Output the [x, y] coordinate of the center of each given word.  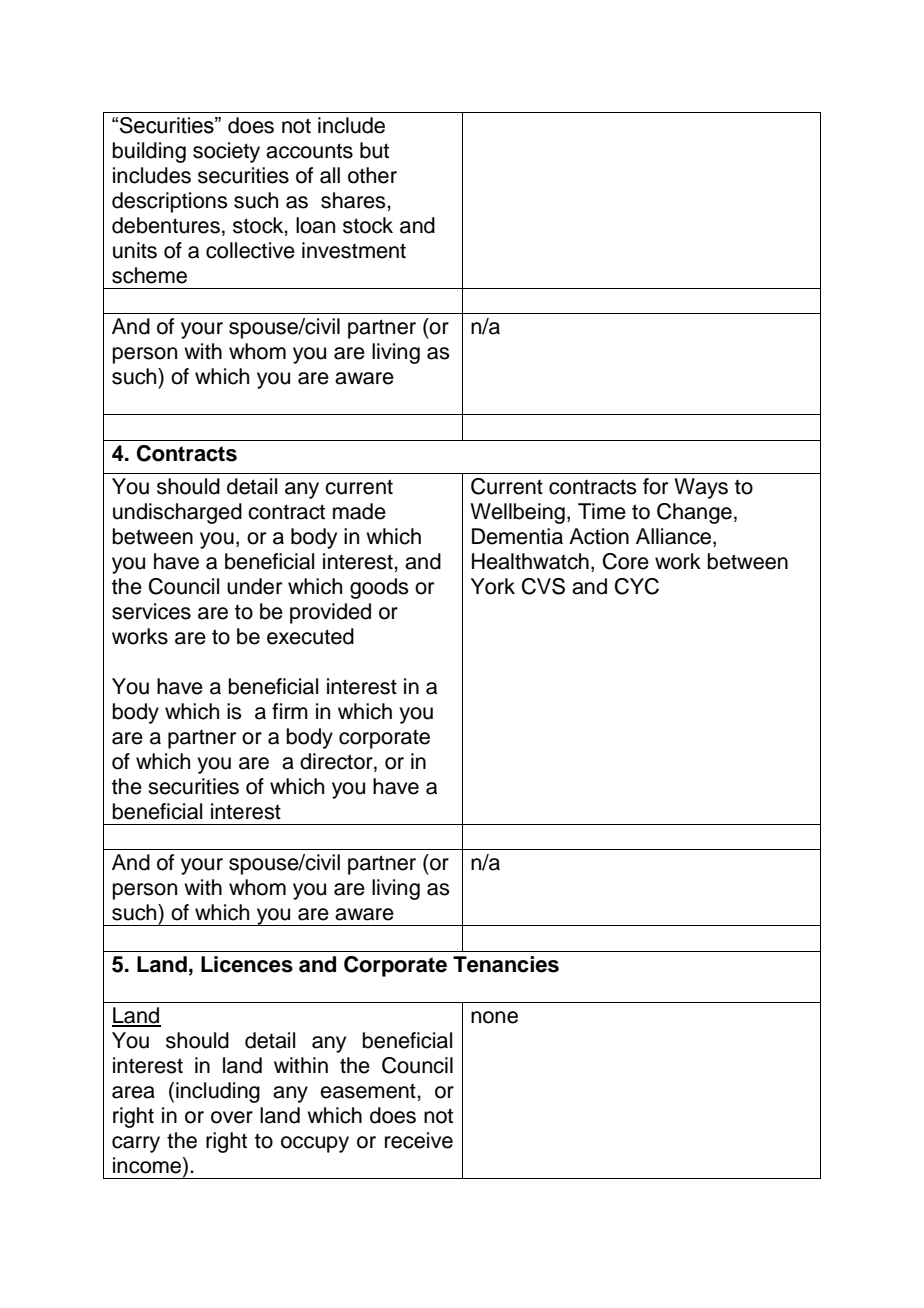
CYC [637, 586]
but [374, 150]
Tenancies [506, 964]
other [372, 175]
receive [419, 1140]
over [232, 1117]
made [359, 511]
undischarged [177, 513]
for [655, 486]
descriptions [170, 202]
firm [290, 711]
